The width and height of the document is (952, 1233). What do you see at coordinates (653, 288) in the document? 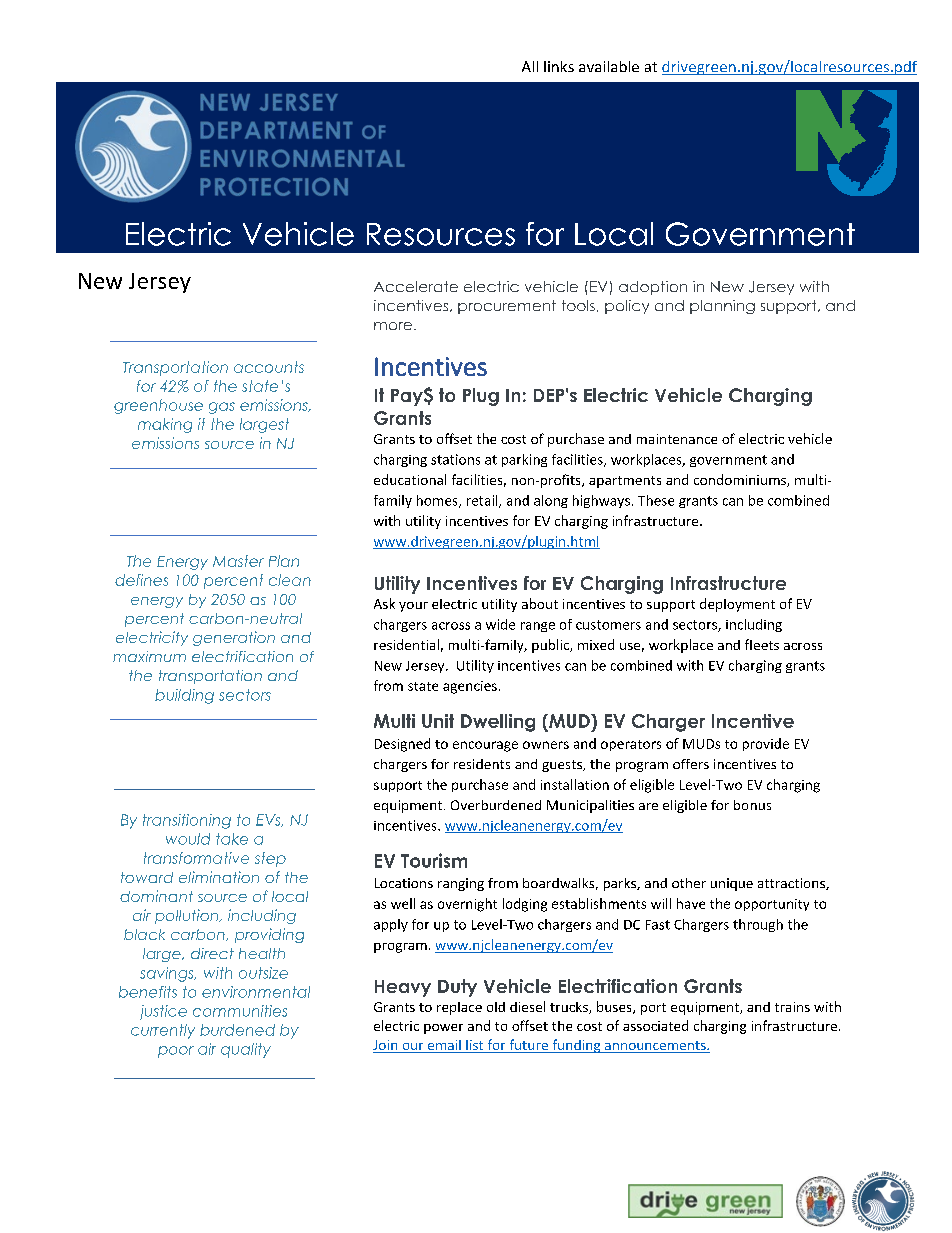
I see `adoption` at bounding box center [653, 288].
